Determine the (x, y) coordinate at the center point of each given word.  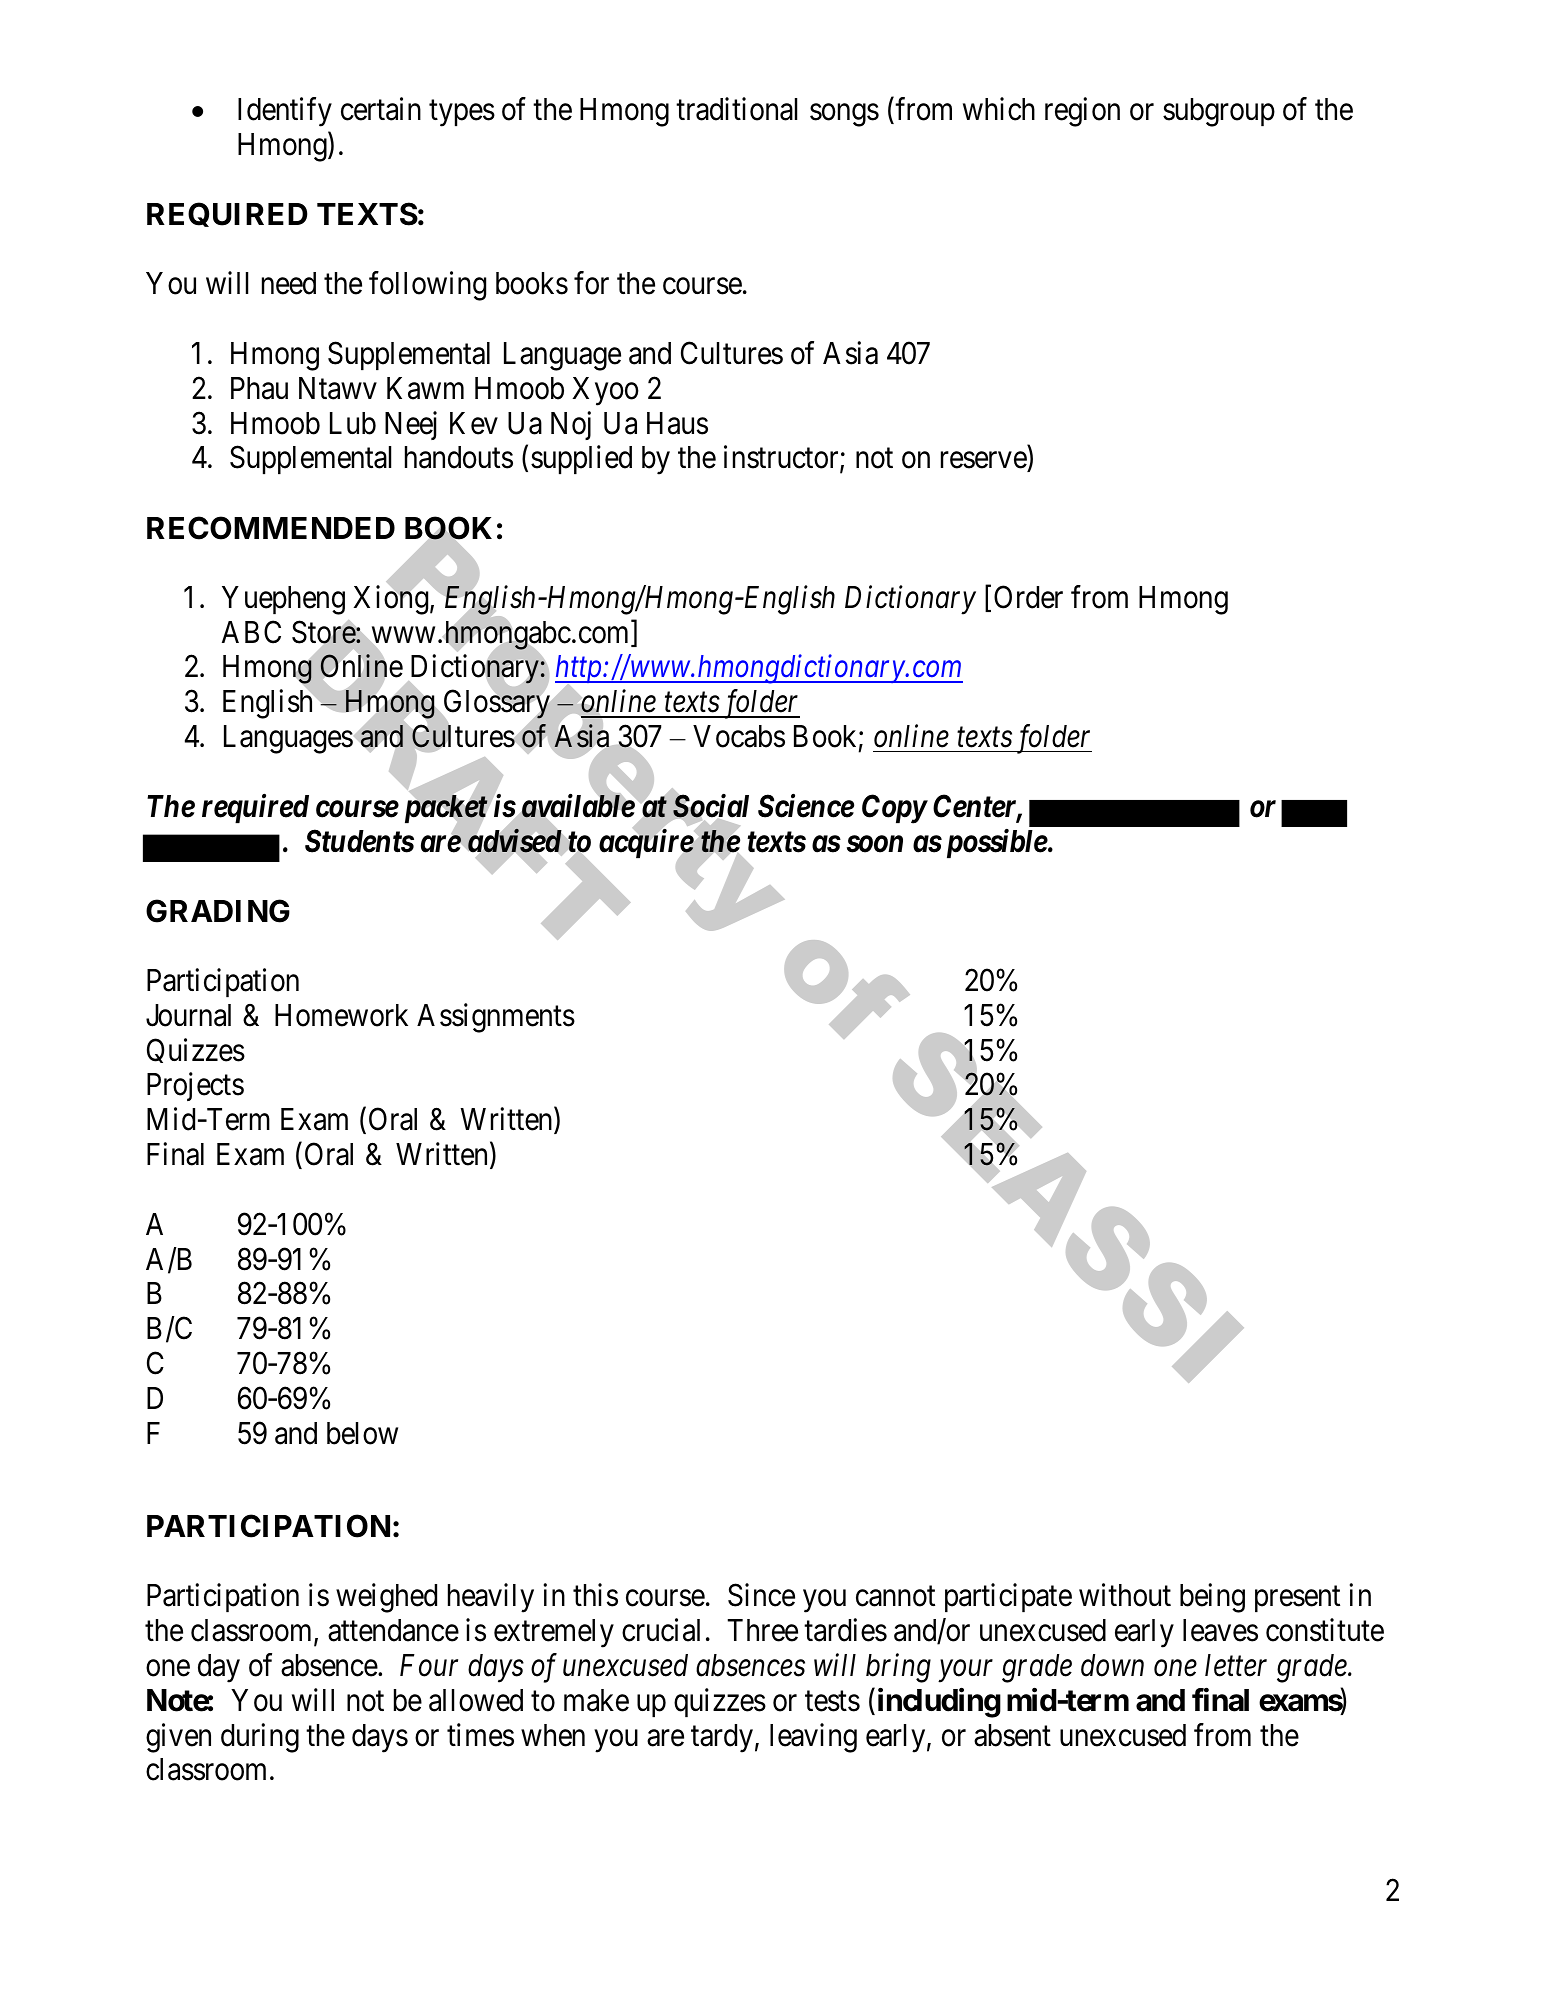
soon (875, 844)
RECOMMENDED (271, 528)
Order (1028, 597)
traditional (736, 109)
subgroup (1219, 112)
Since (761, 1595)
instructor (782, 459)
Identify (285, 112)
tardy (722, 1738)
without (1125, 1595)
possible (994, 843)
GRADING (218, 911)
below (362, 1433)
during (260, 1738)
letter (1236, 1665)
